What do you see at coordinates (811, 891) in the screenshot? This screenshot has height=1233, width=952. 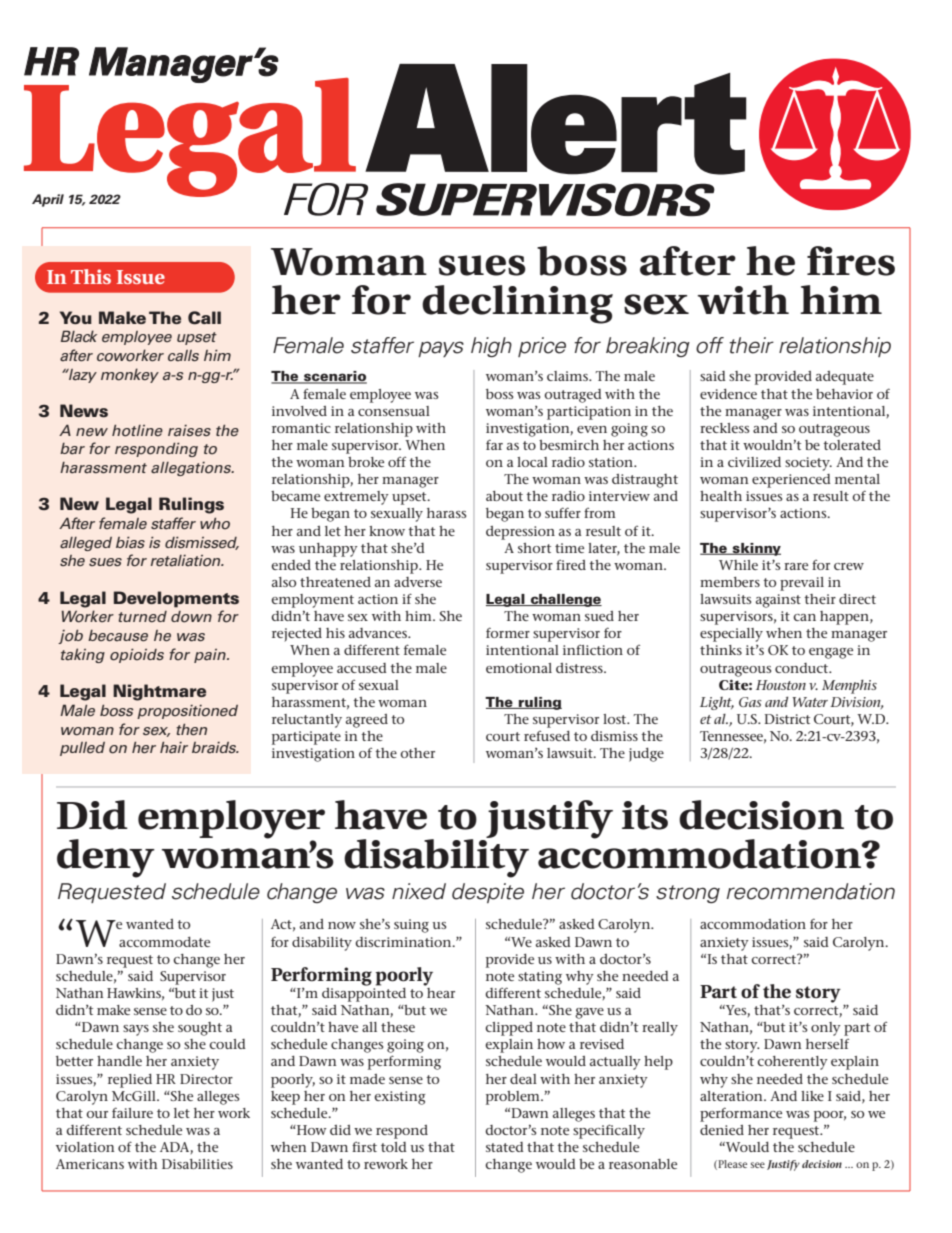 I see `recommendation` at bounding box center [811, 891].
